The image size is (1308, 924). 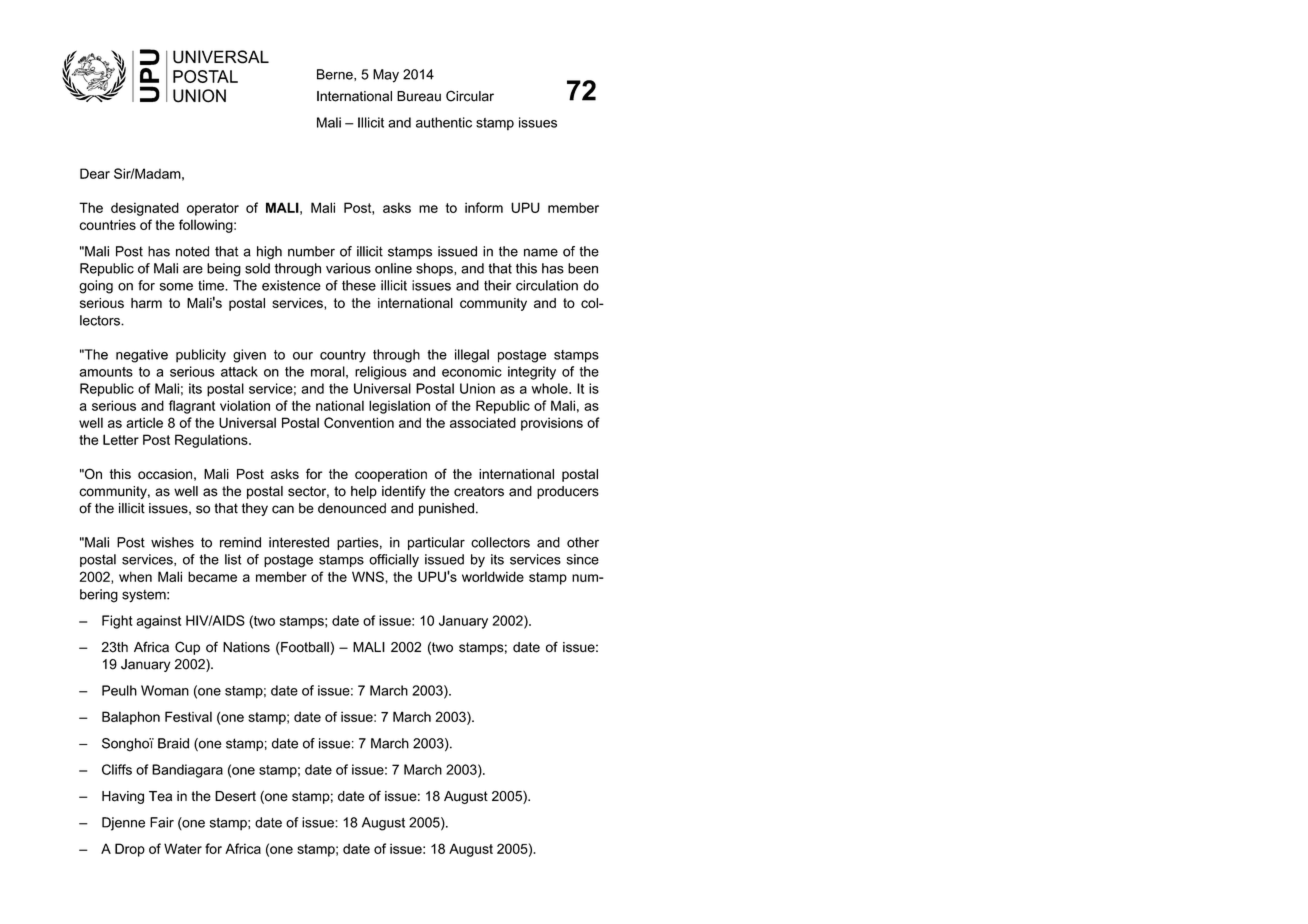 I want to click on country, so click(x=343, y=356).
